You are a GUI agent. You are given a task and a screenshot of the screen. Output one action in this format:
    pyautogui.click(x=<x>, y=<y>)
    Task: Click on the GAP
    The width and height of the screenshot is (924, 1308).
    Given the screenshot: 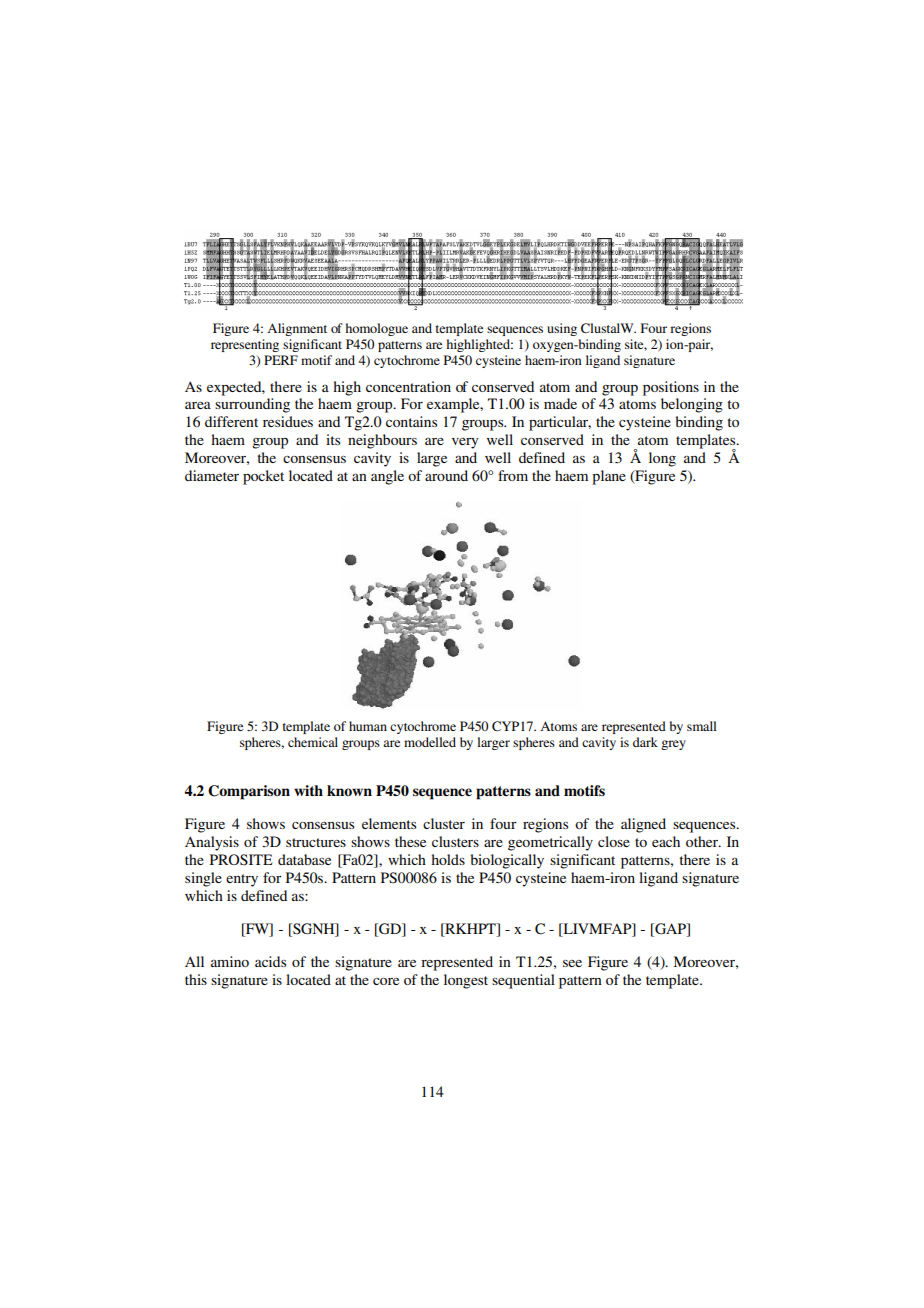 What is the action you would take?
    pyautogui.click(x=670, y=930)
